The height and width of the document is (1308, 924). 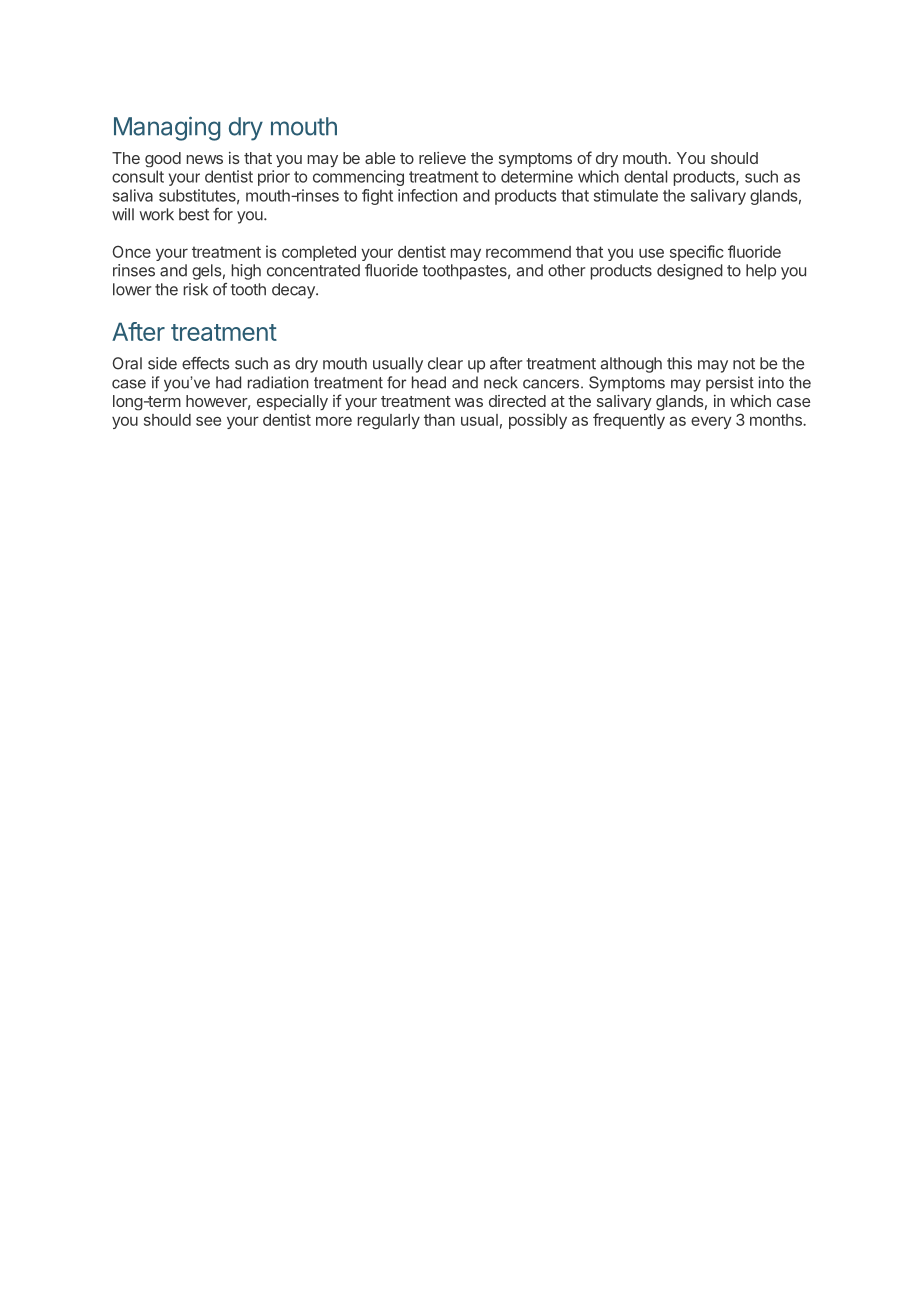 What do you see at coordinates (645, 176) in the document?
I see `dental` at bounding box center [645, 176].
